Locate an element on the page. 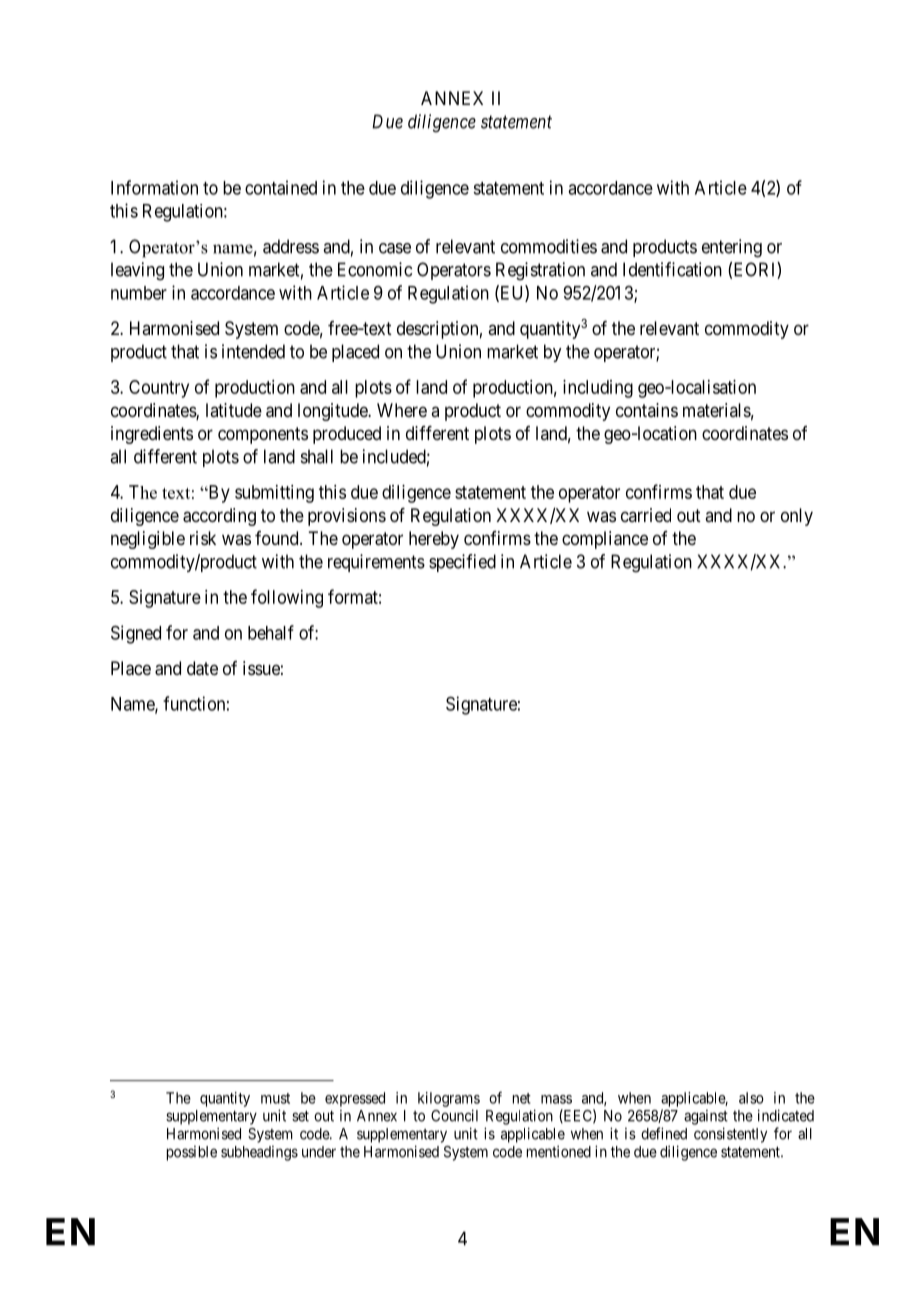 The image size is (924, 1308). carried is located at coordinates (646, 515).
